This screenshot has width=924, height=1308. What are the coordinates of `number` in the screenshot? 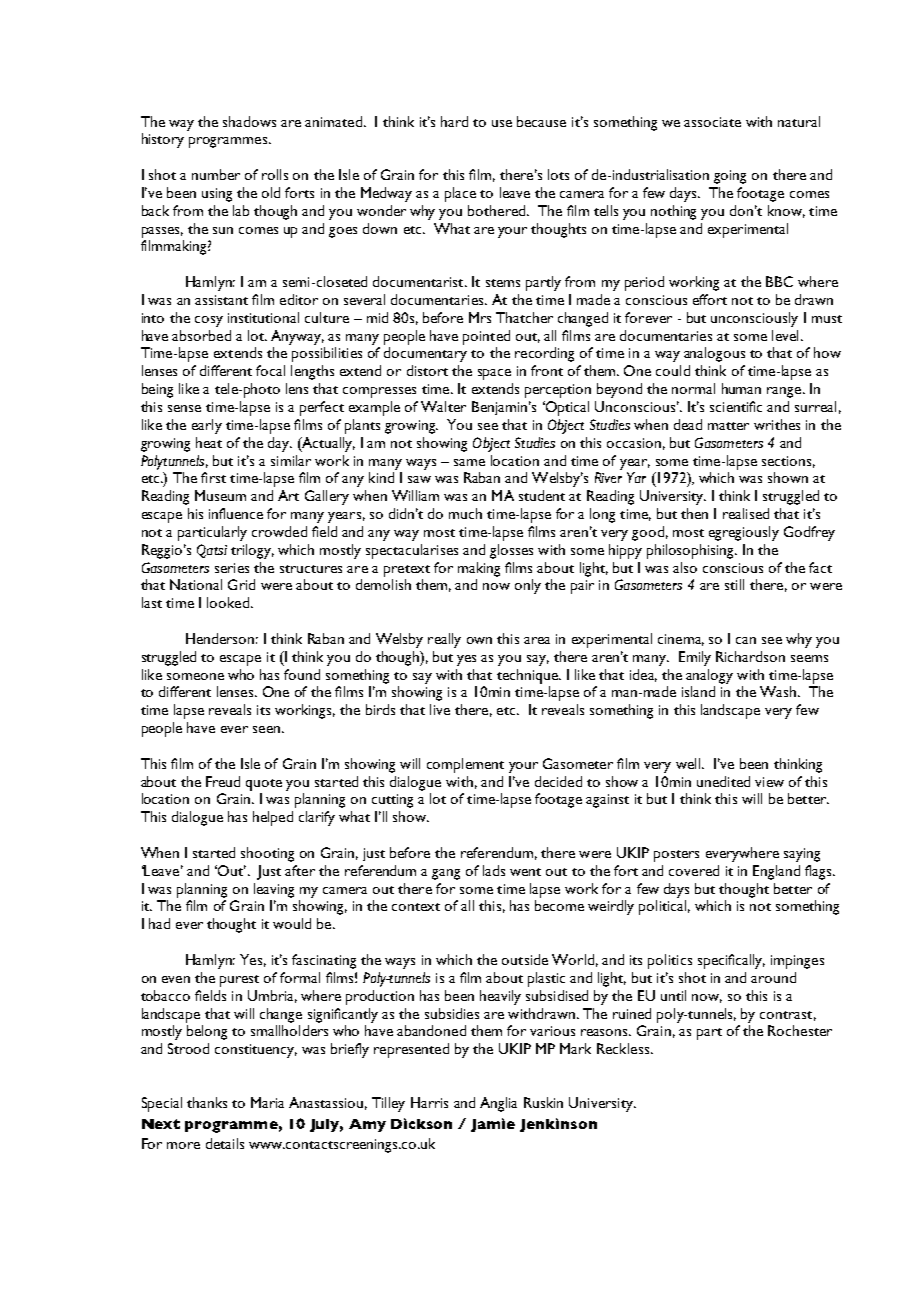 It's located at (216, 174).
